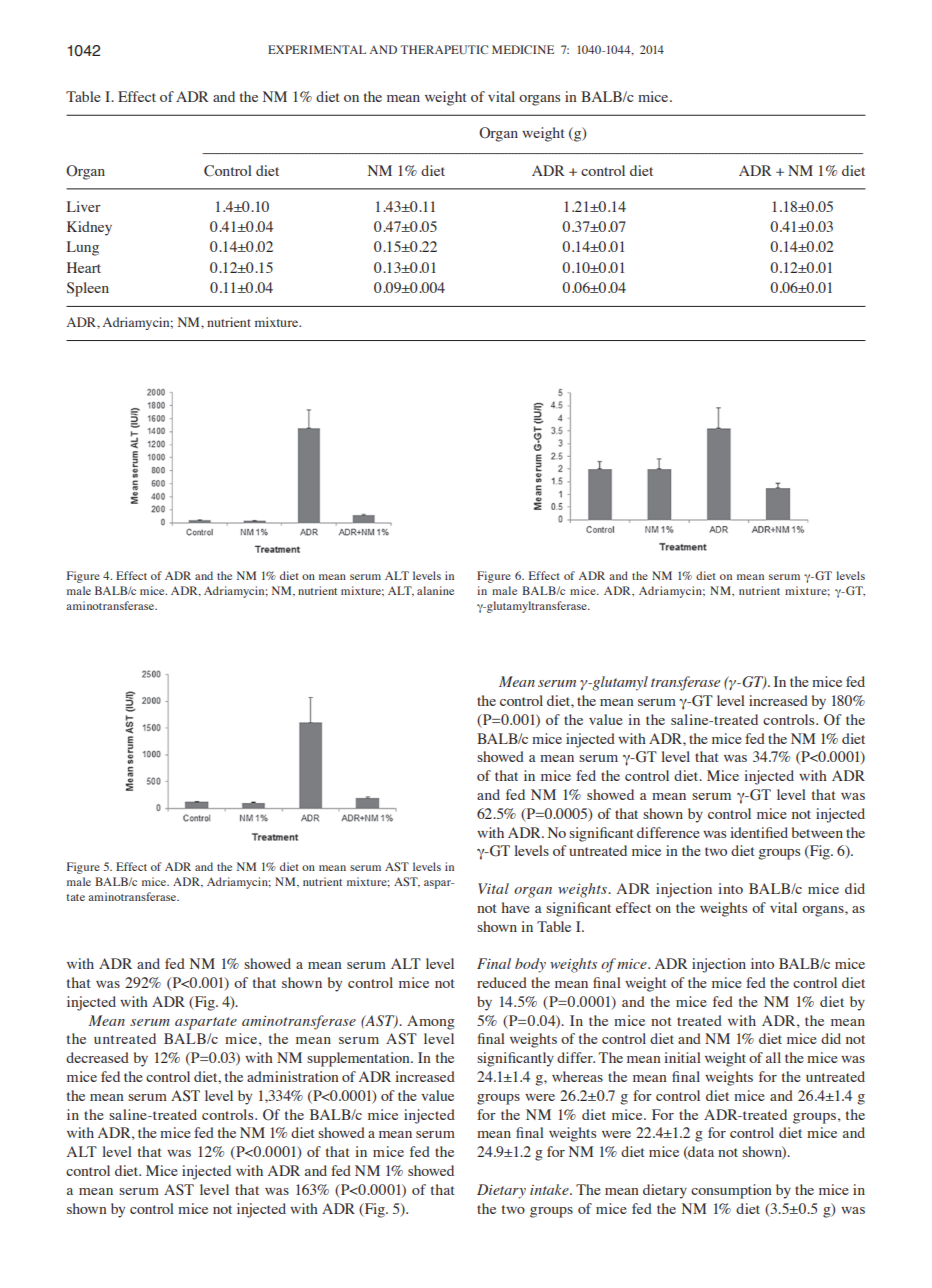 This screenshot has width=932, height=1288. I want to click on between, so click(817, 832).
